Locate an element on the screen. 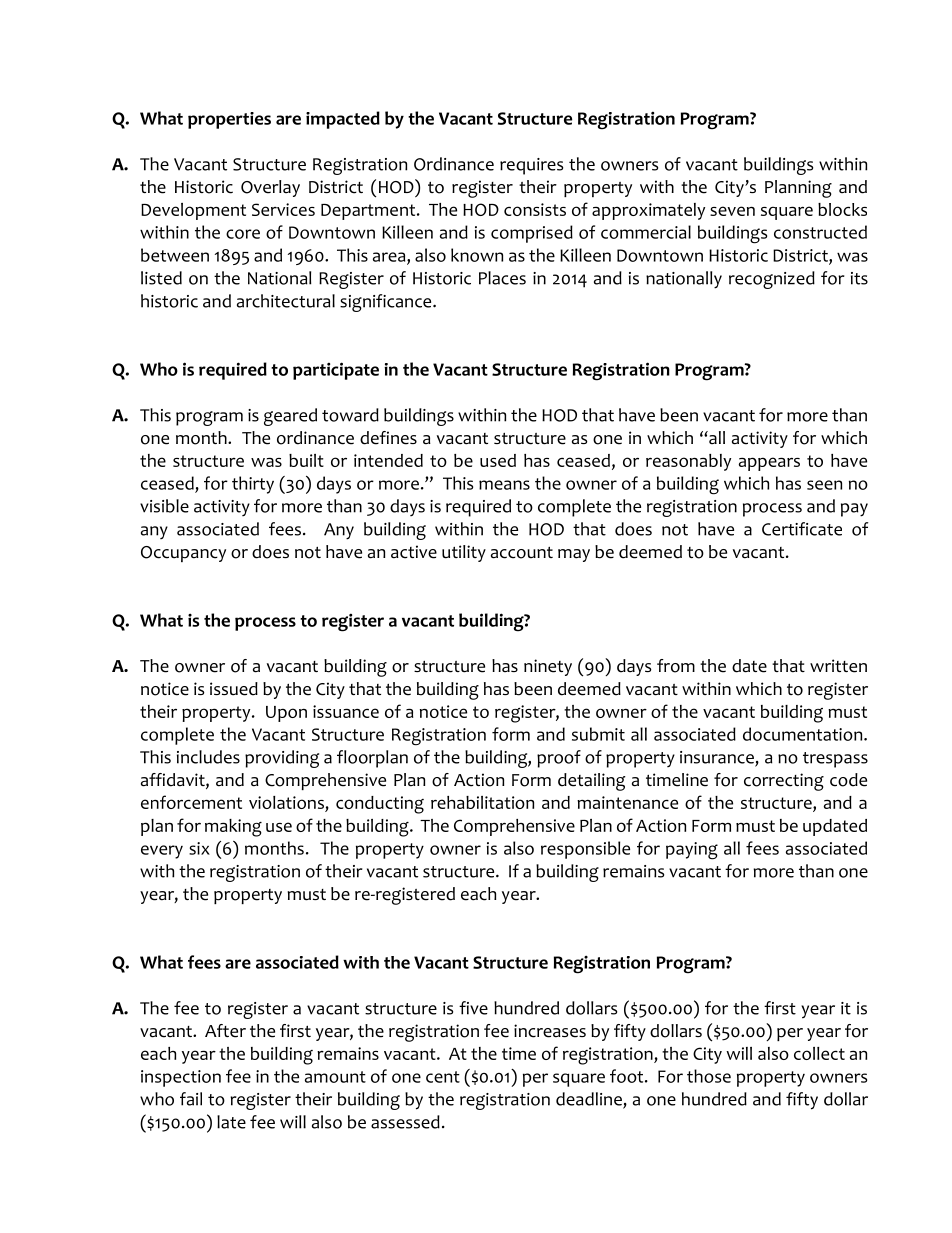  properties is located at coordinates (229, 120).
